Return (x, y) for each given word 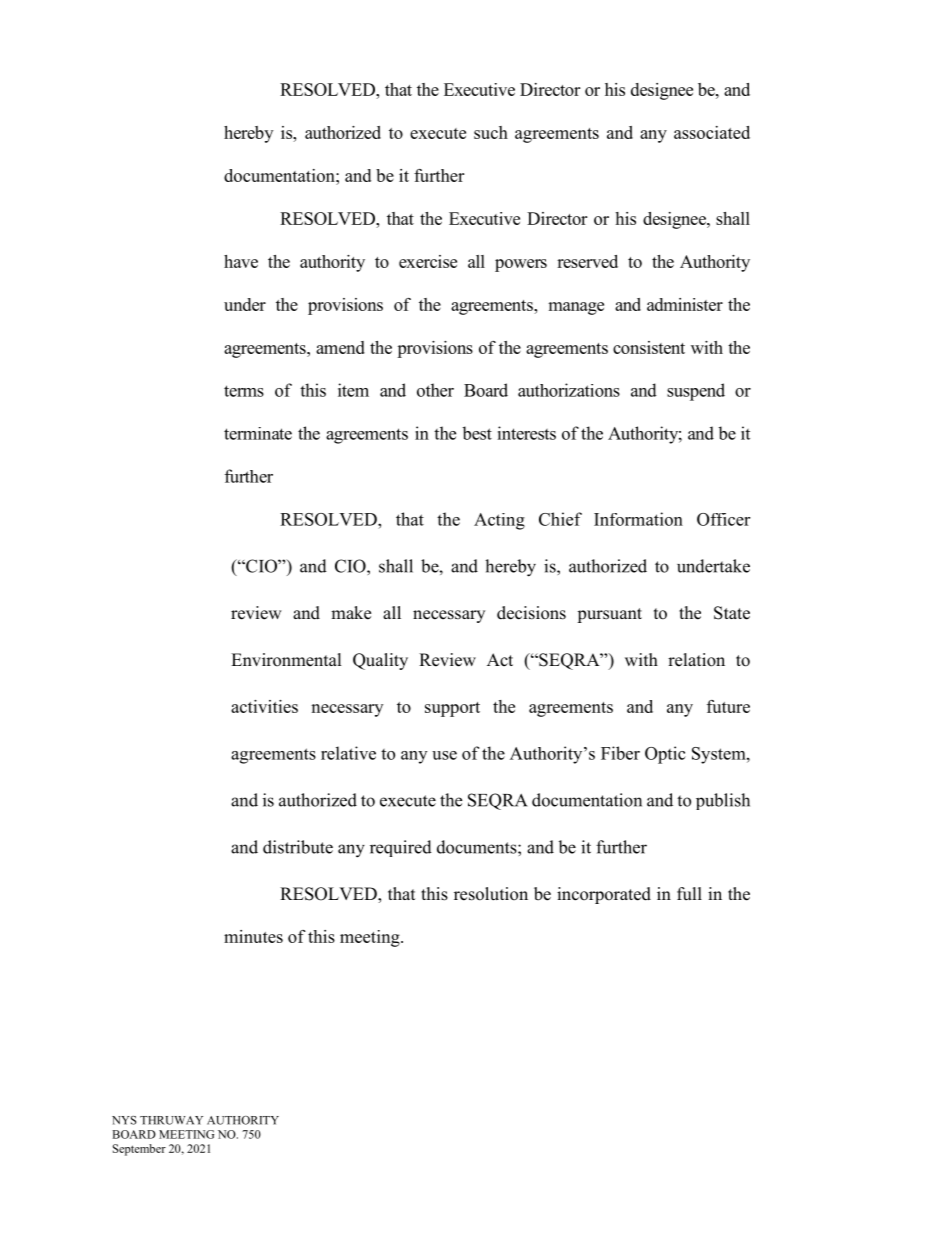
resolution (491, 894)
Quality (380, 661)
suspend (696, 392)
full (689, 893)
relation (696, 660)
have (241, 261)
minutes (253, 936)
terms (244, 391)
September (139, 1150)
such (491, 132)
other (435, 390)
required (401, 848)
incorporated (604, 895)
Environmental (286, 660)
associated (712, 132)
